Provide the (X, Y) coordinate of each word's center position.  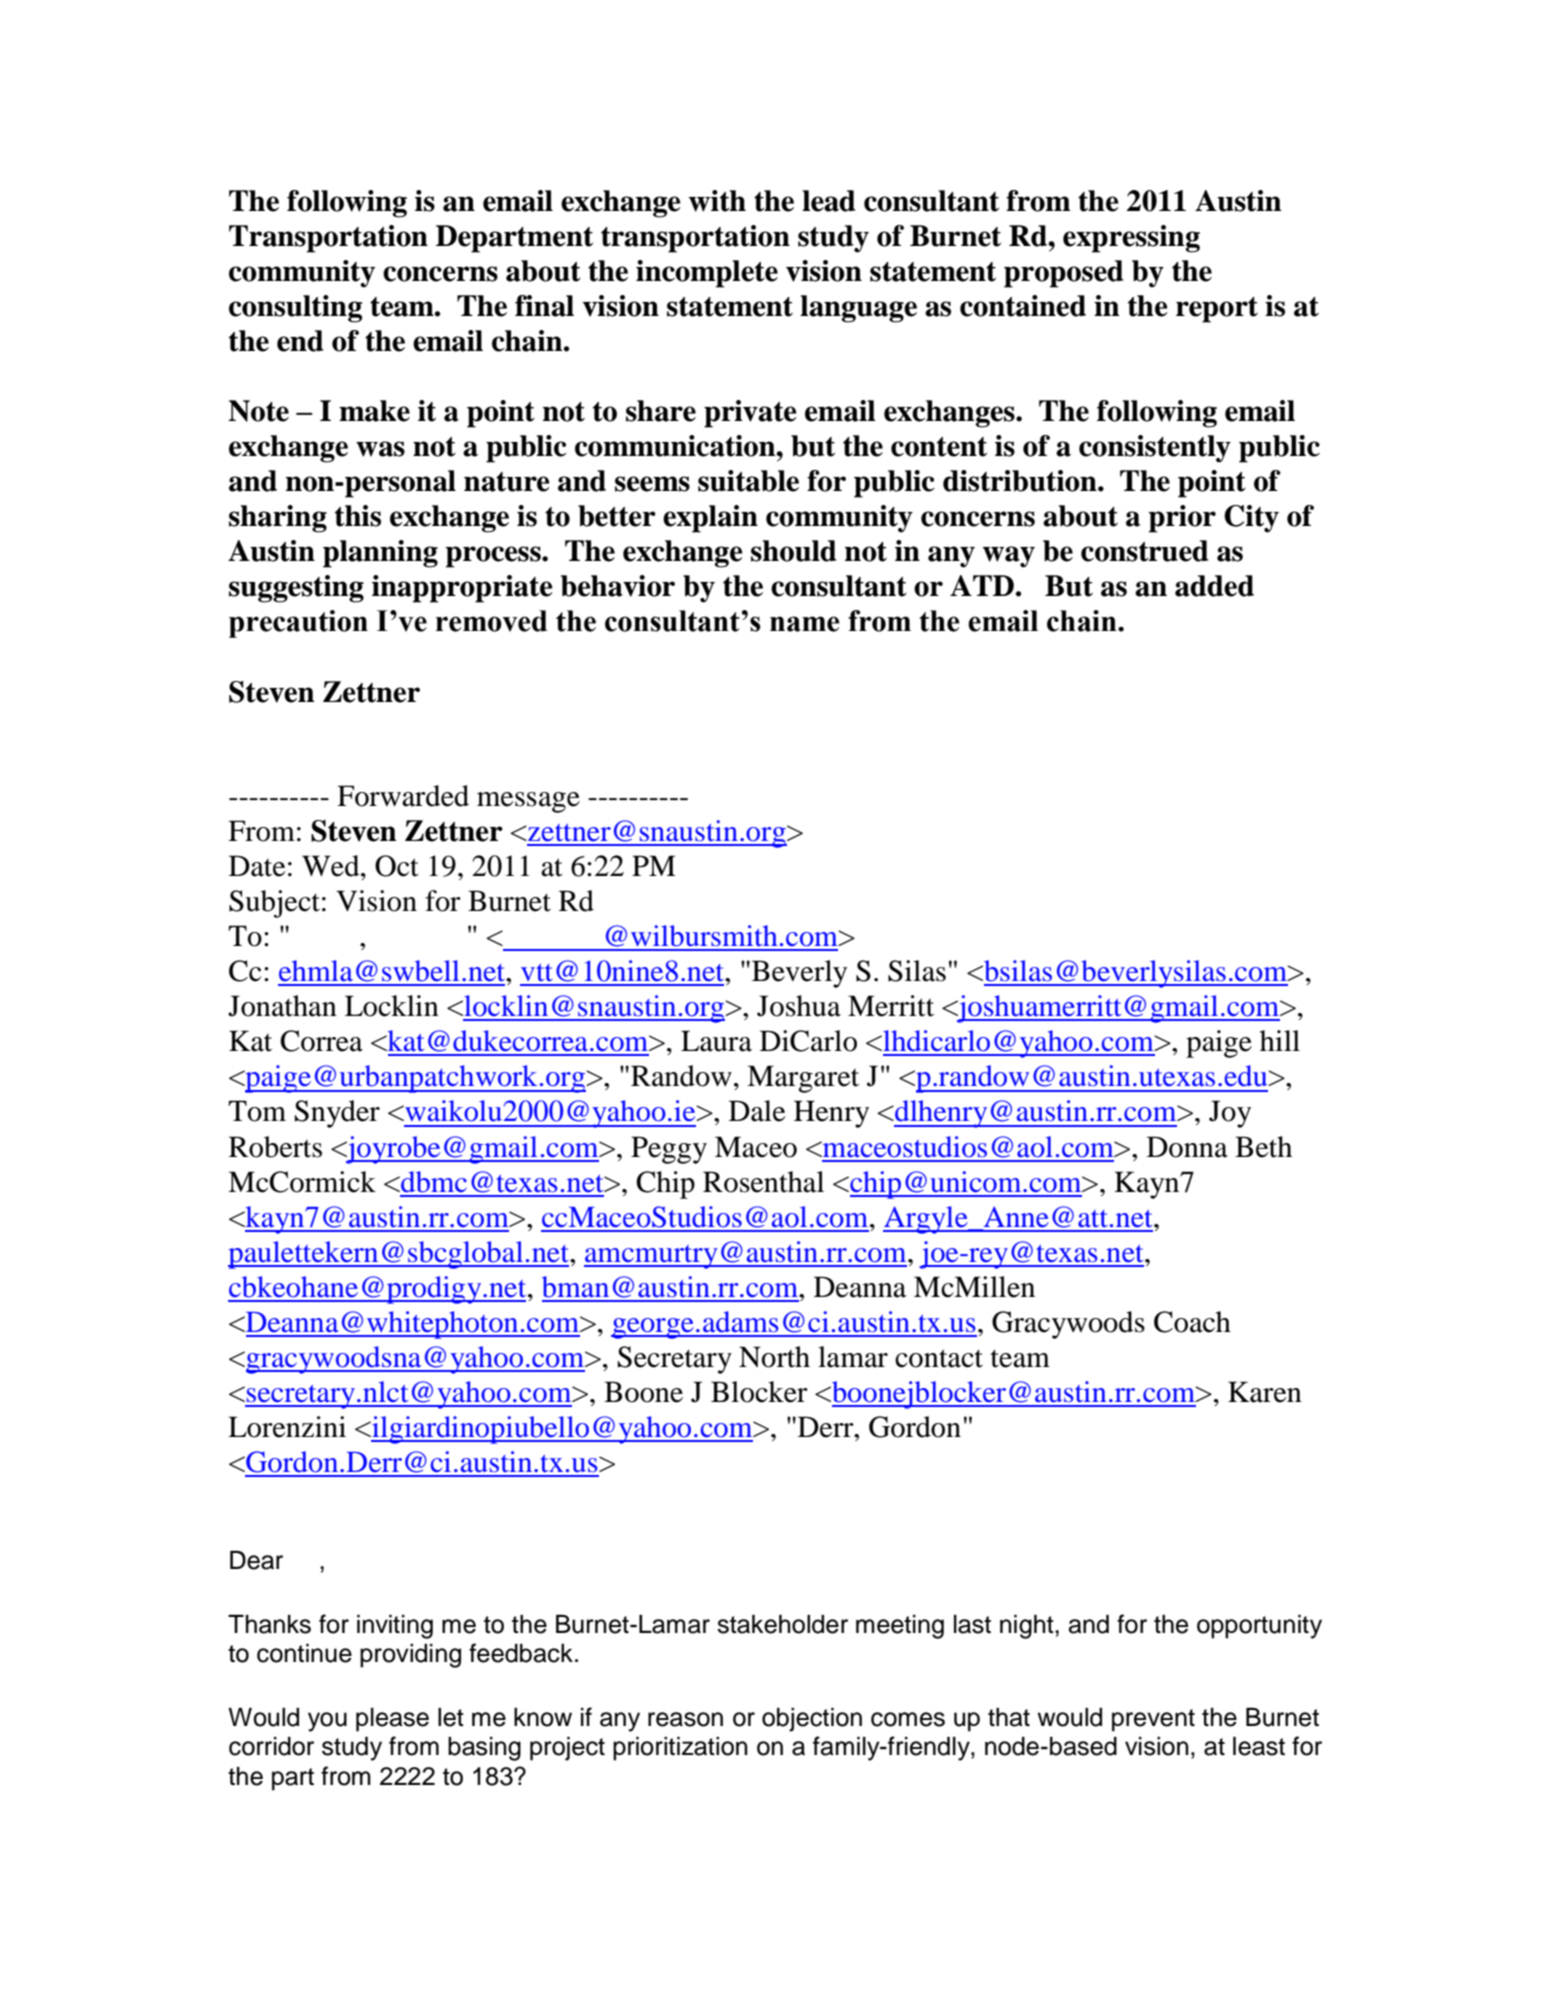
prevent (1153, 1720)
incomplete (707, 274)
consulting (295, 309)
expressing (1131, 239)
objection (812, 1720)
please (392, 1720)
